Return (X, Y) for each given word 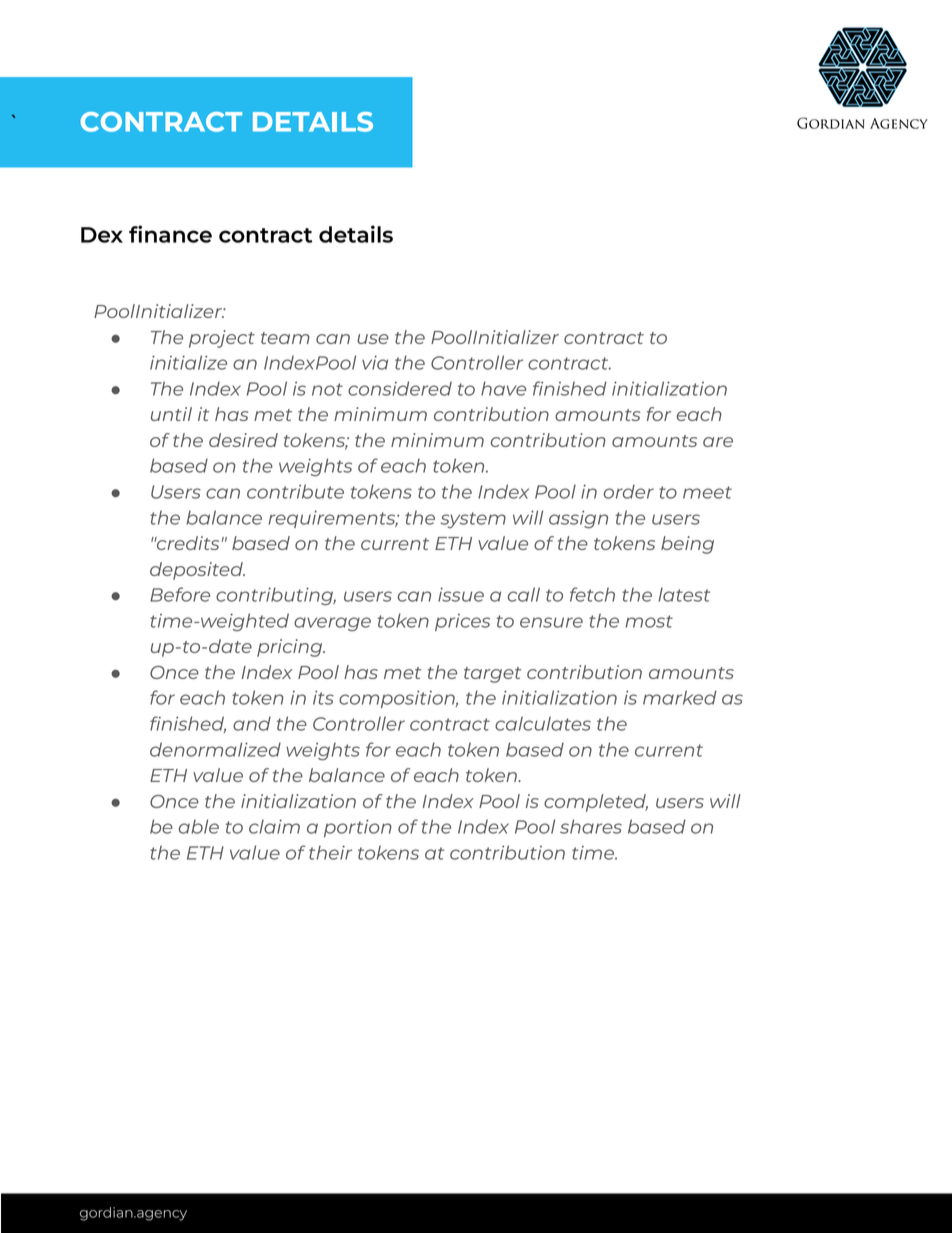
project (222, 339)
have (503, 388)
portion (358, 828)
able (199, 826)
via (375, 362)
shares (591, 826)
